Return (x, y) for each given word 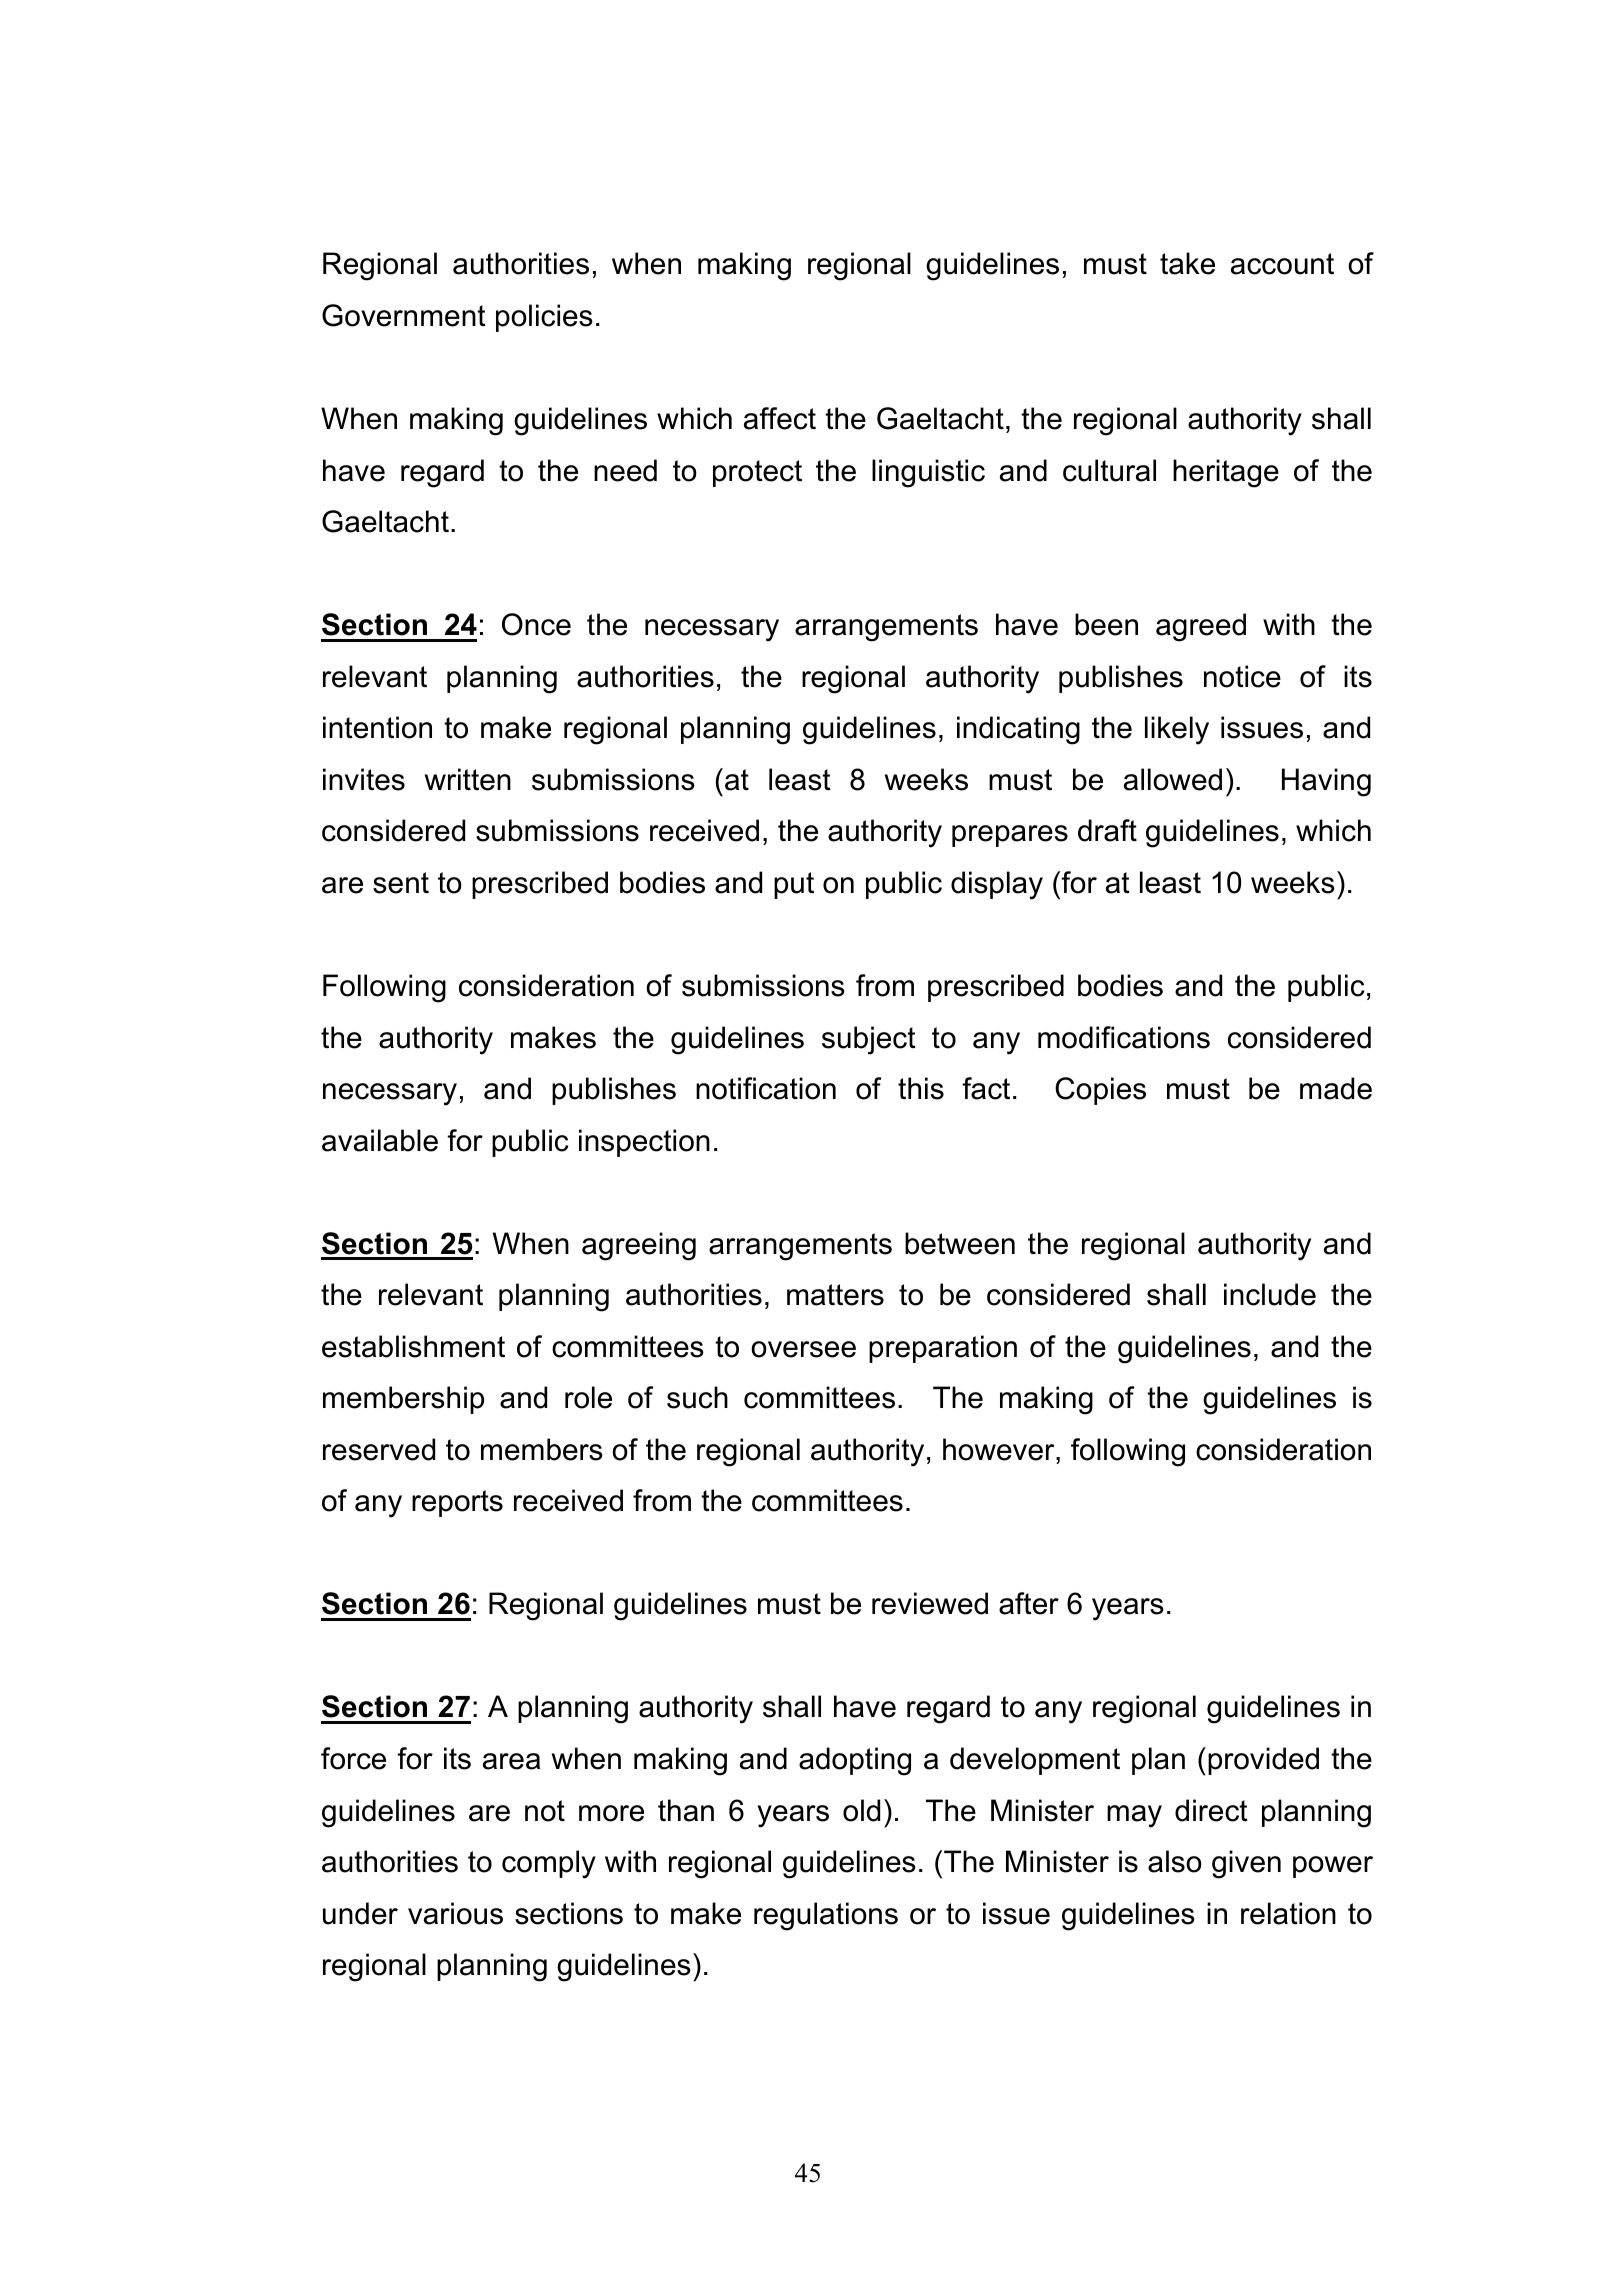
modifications (1124, 1037)
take (1187, 263)
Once (536, 624)
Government (404, 315)
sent (401, 883)
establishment (413, 1346)
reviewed (930, 1603)
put (794, 885)
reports (457, 1503)
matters (835, 1295)
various (455, 1913)
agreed (1201, 627)
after (1029, 1603)
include (1270, 1294)
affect (780, 418)
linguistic (928, 473)
